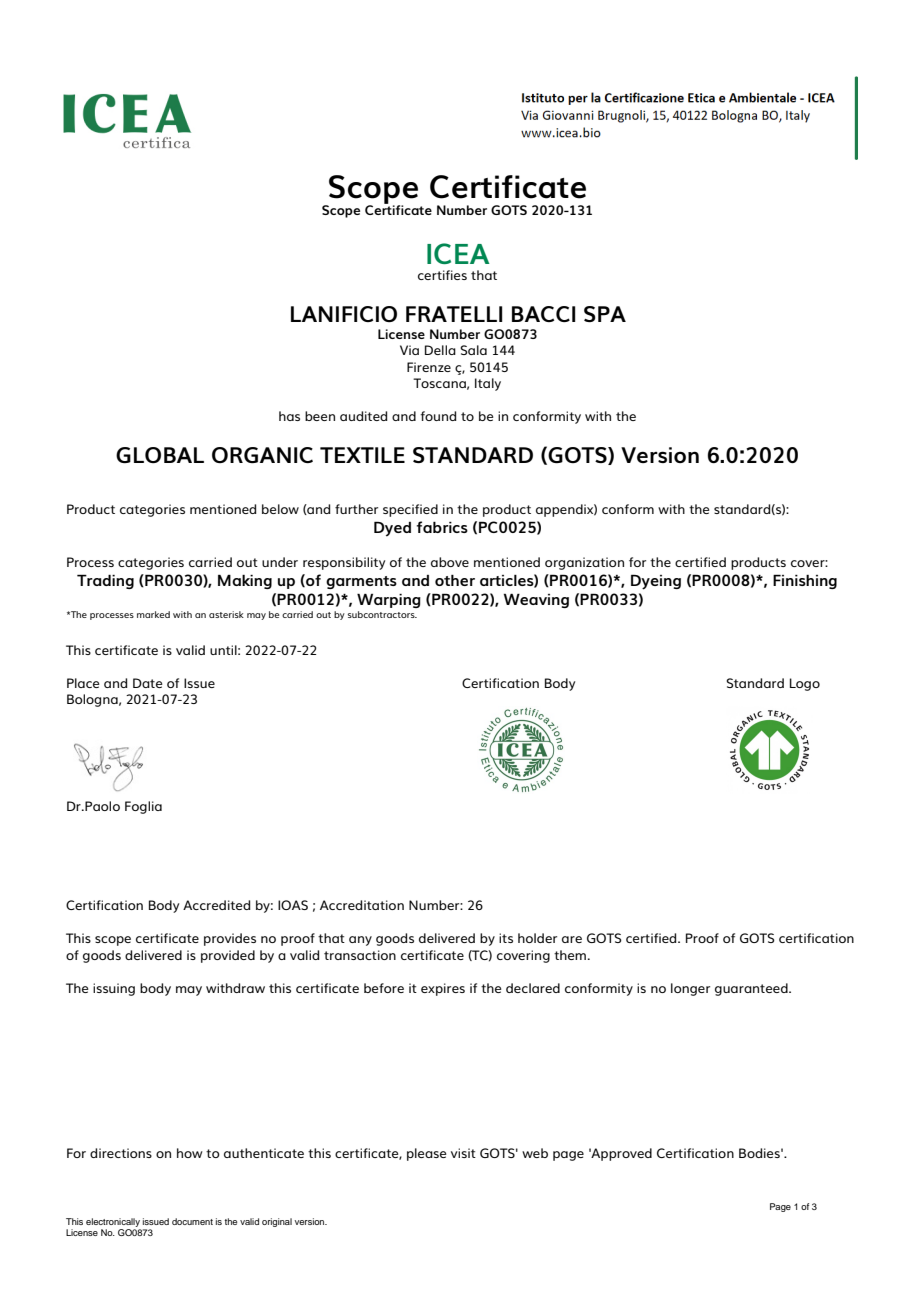 This document has height=1308, width=924. What do you see at coordinates (217, 905) in the document?
I see `Accredited` at bounding box center [217, 905].
